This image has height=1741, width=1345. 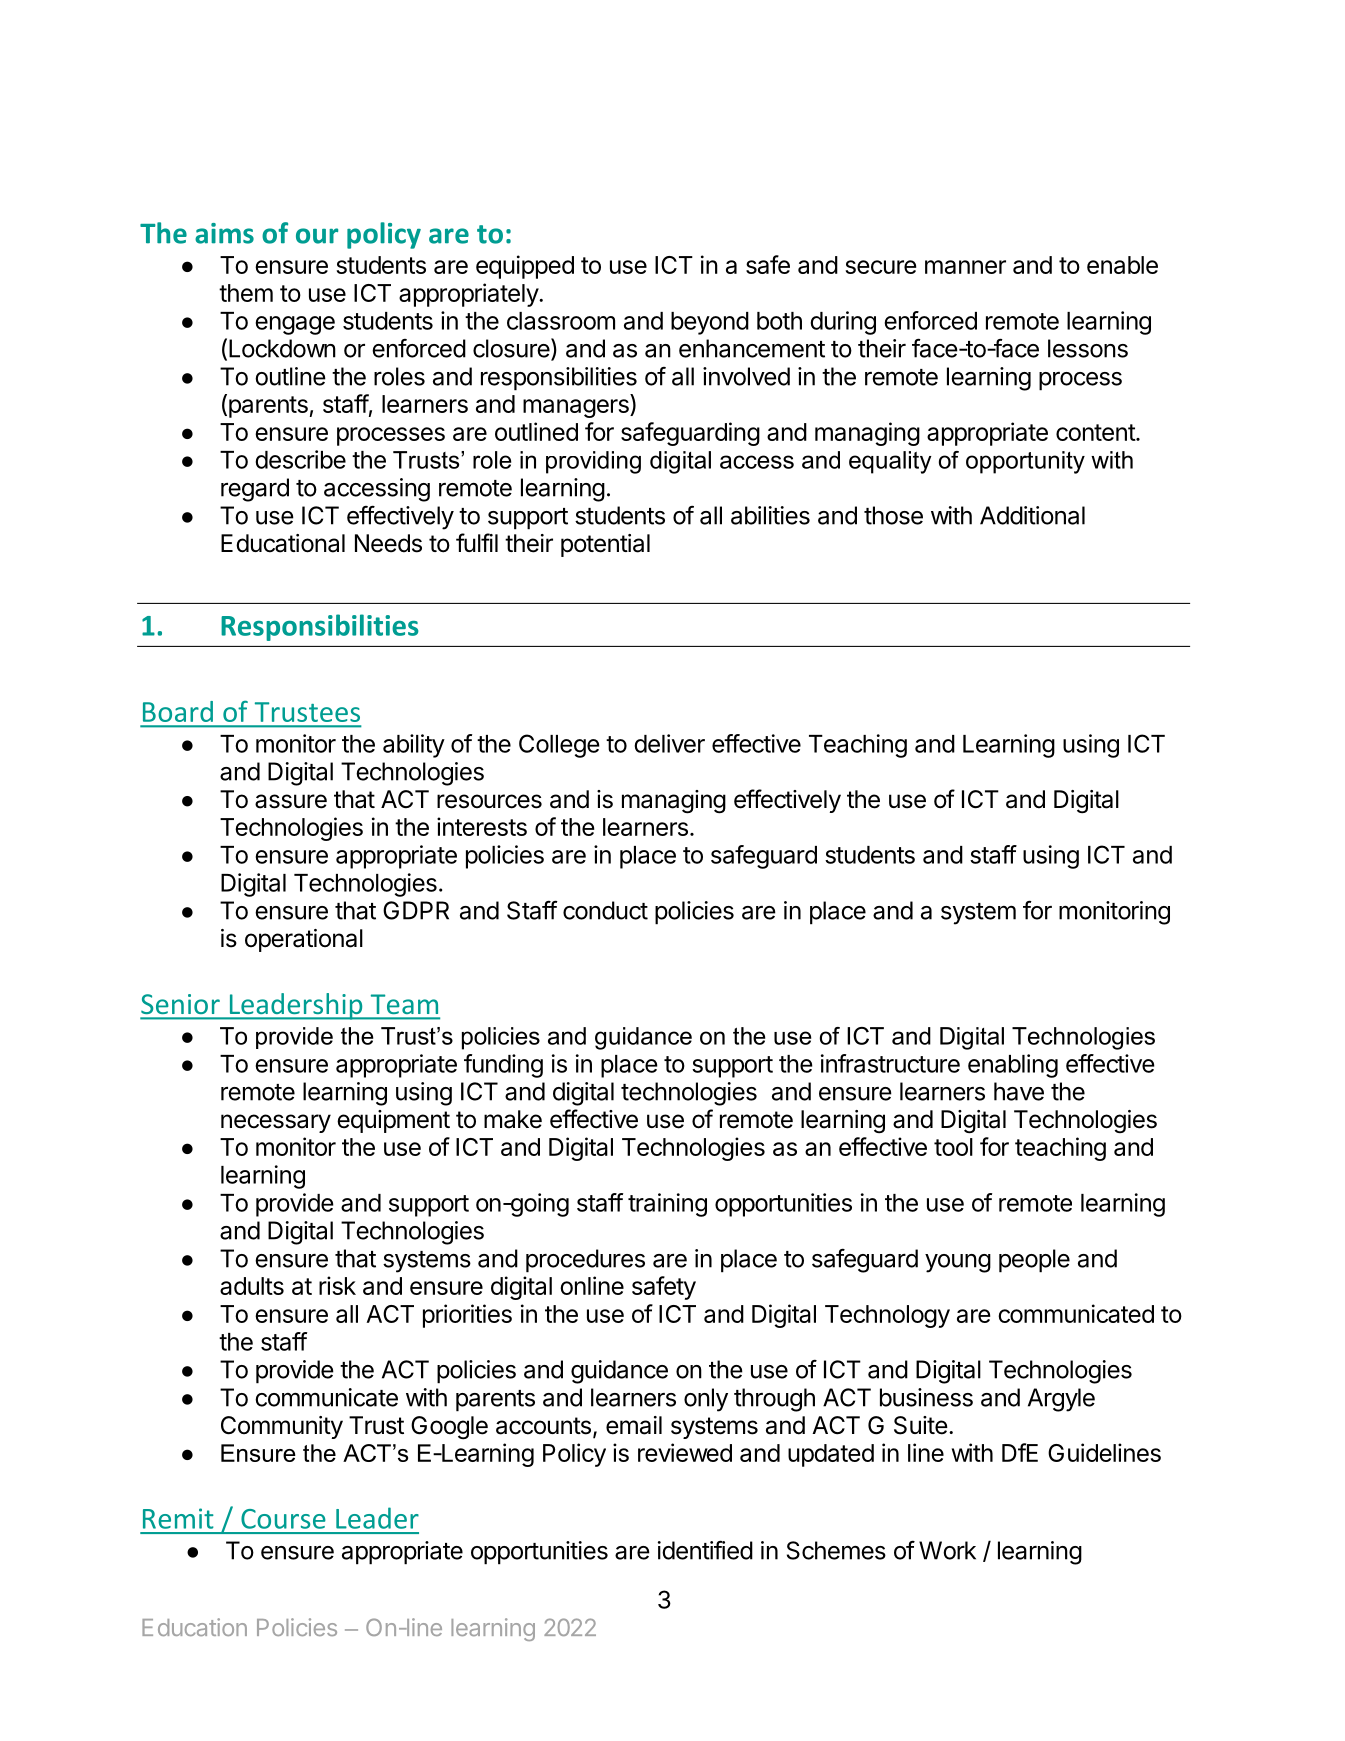 What do you see at coordinates (710, 323) in the image?
I see `beyond` at bounding box center [710, 323].
